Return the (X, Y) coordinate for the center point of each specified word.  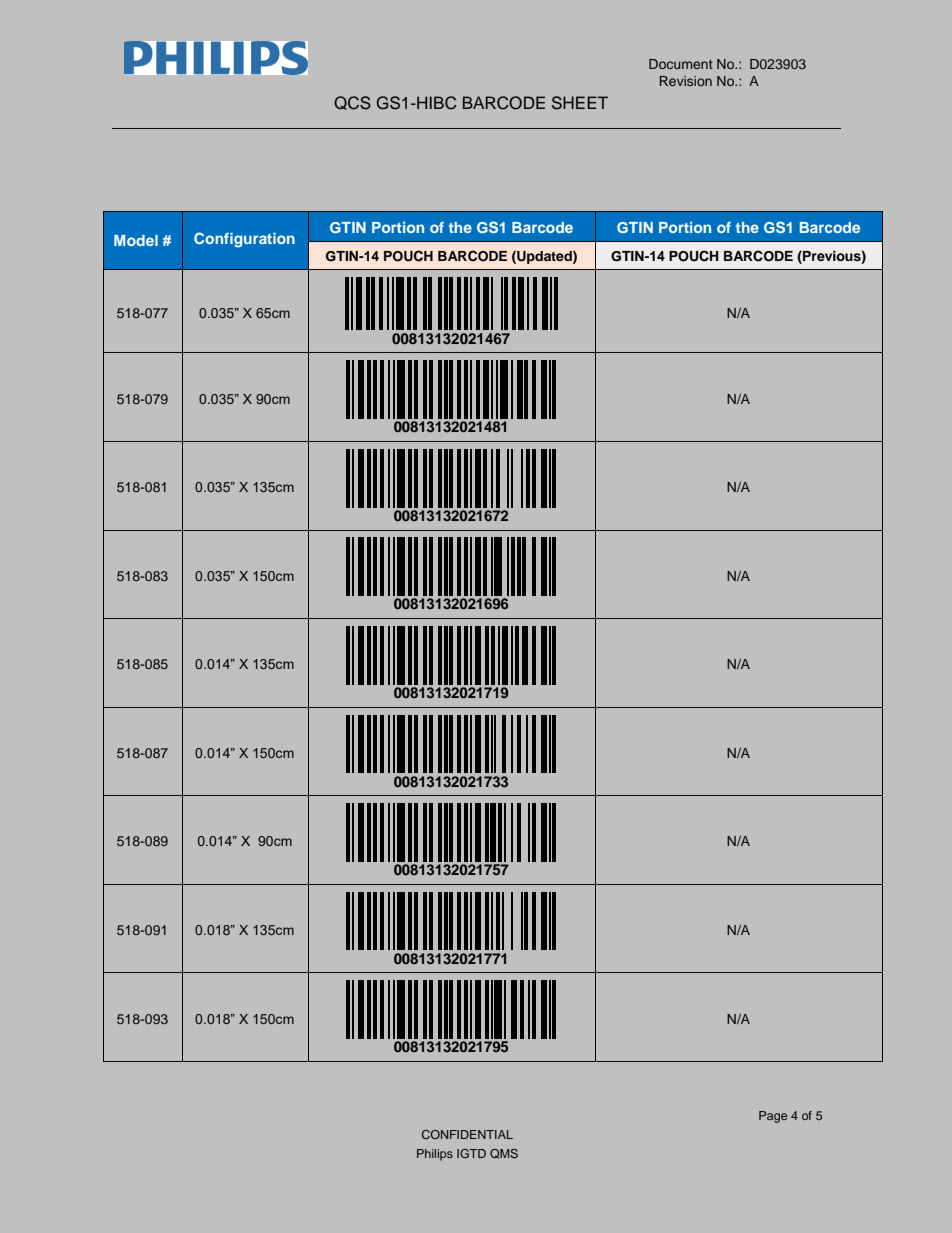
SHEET (580, 103)
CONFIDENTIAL (467, 1134)
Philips (435, 1155)
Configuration (244, 240)
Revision (686, 81)
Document (681, 64)
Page (773, 1117)
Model (136, 240)
